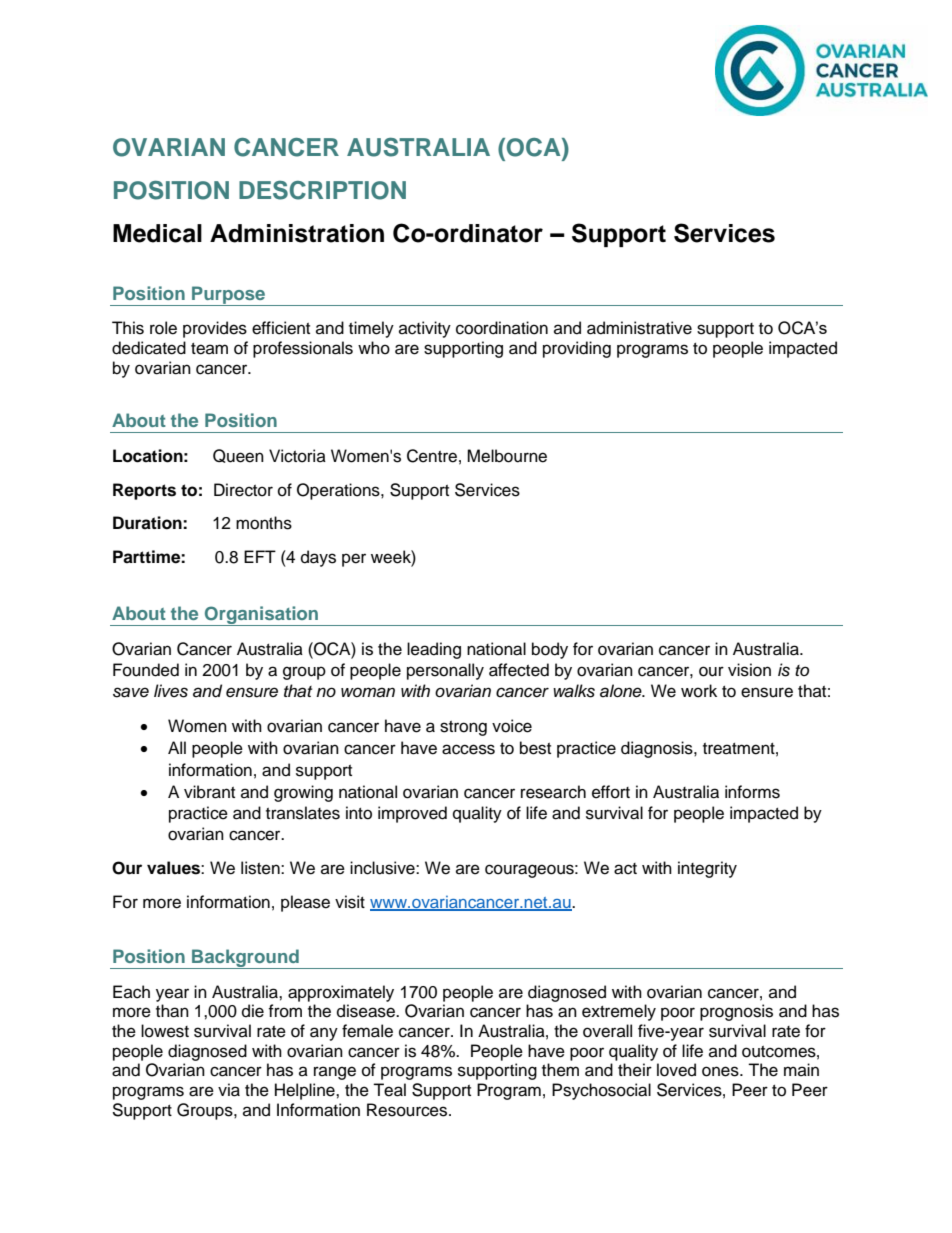 This screenshot has height=1233, width=952. I want to click on administrative, so click(639, 328).
